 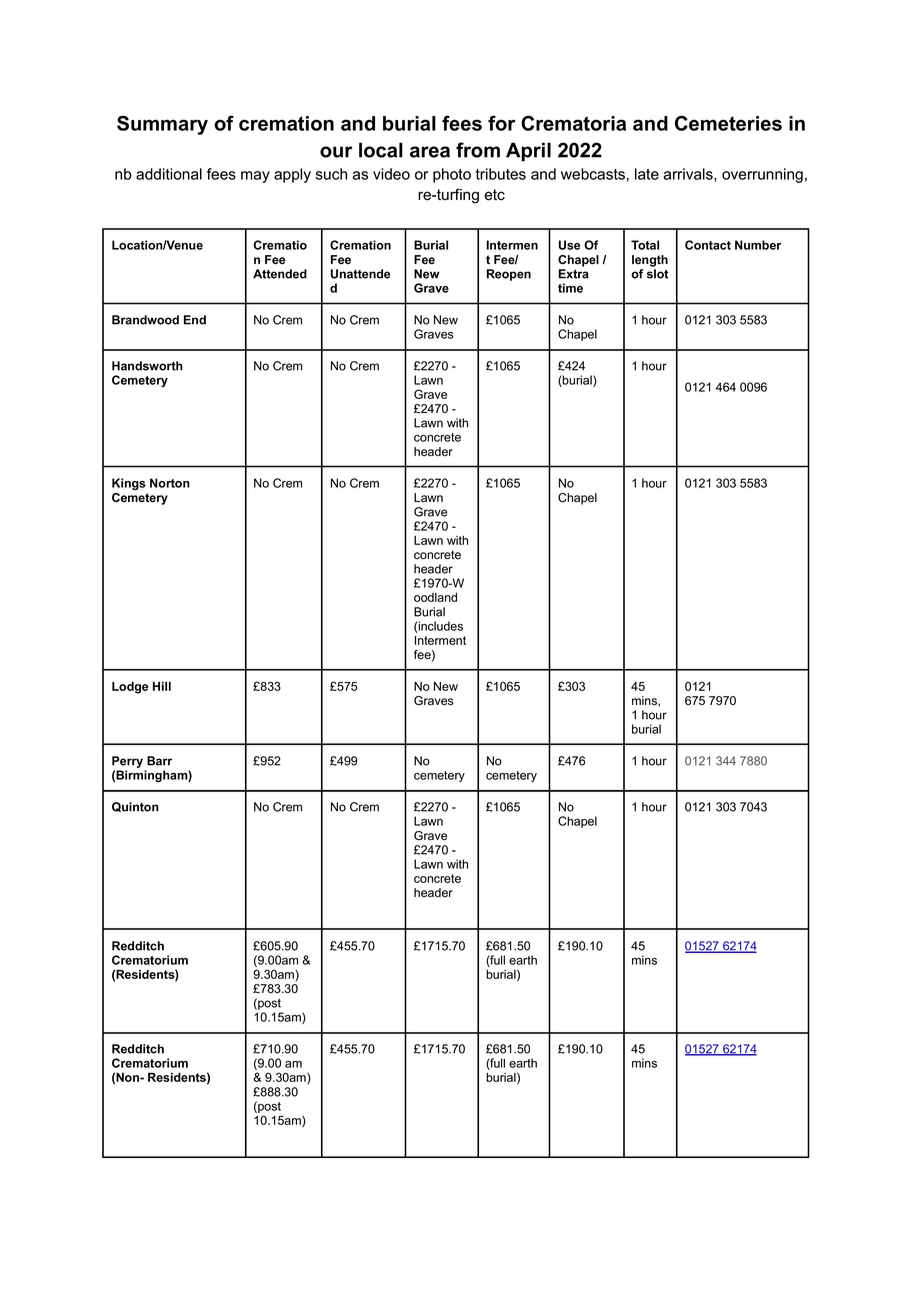 What do you see at coordinates (570, 288) in the document?
I see `time` at bounding box center [570, 288].
